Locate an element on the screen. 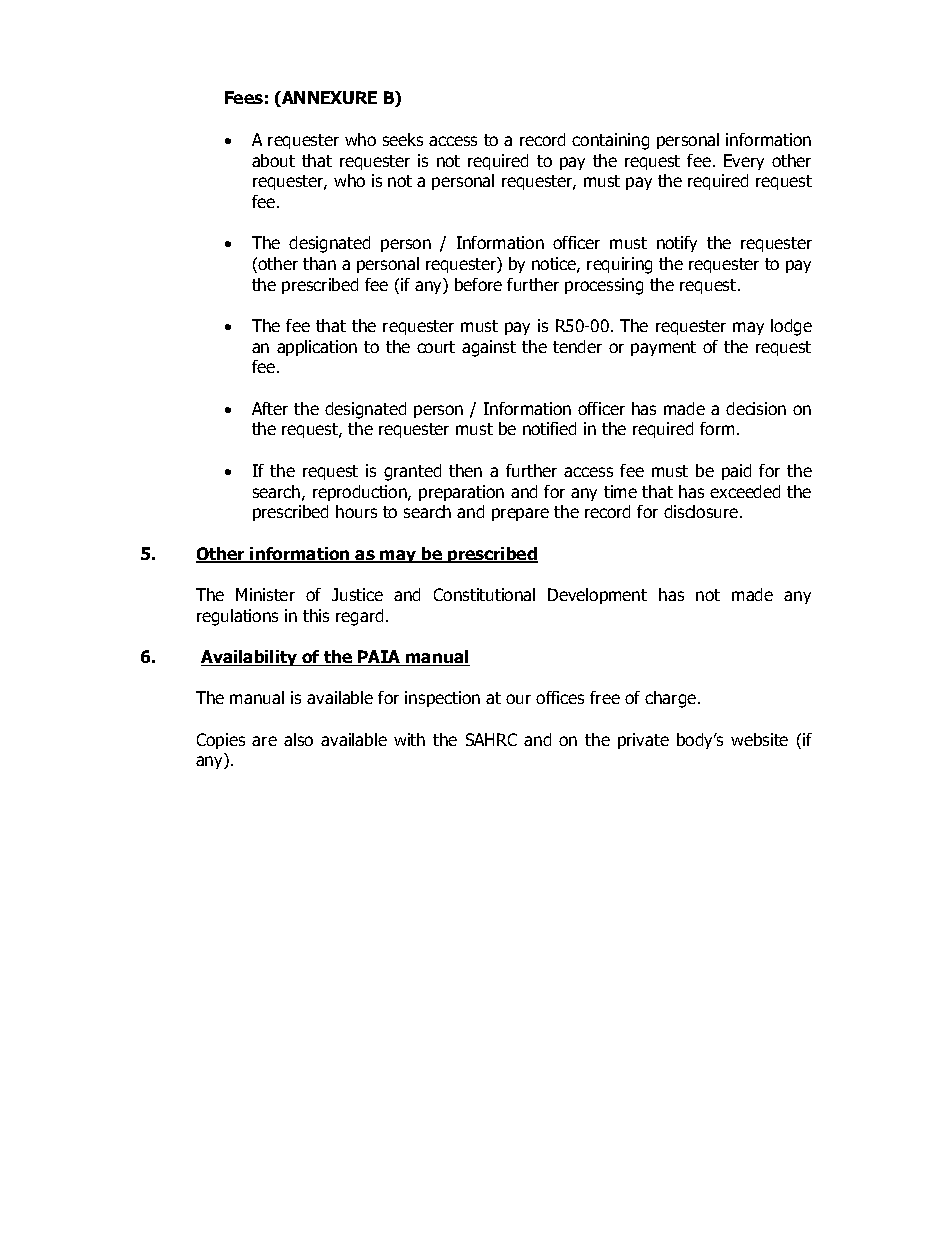 The width and height of the screenshot is (952, 1233). offices is located at coordinates (560, 697).
